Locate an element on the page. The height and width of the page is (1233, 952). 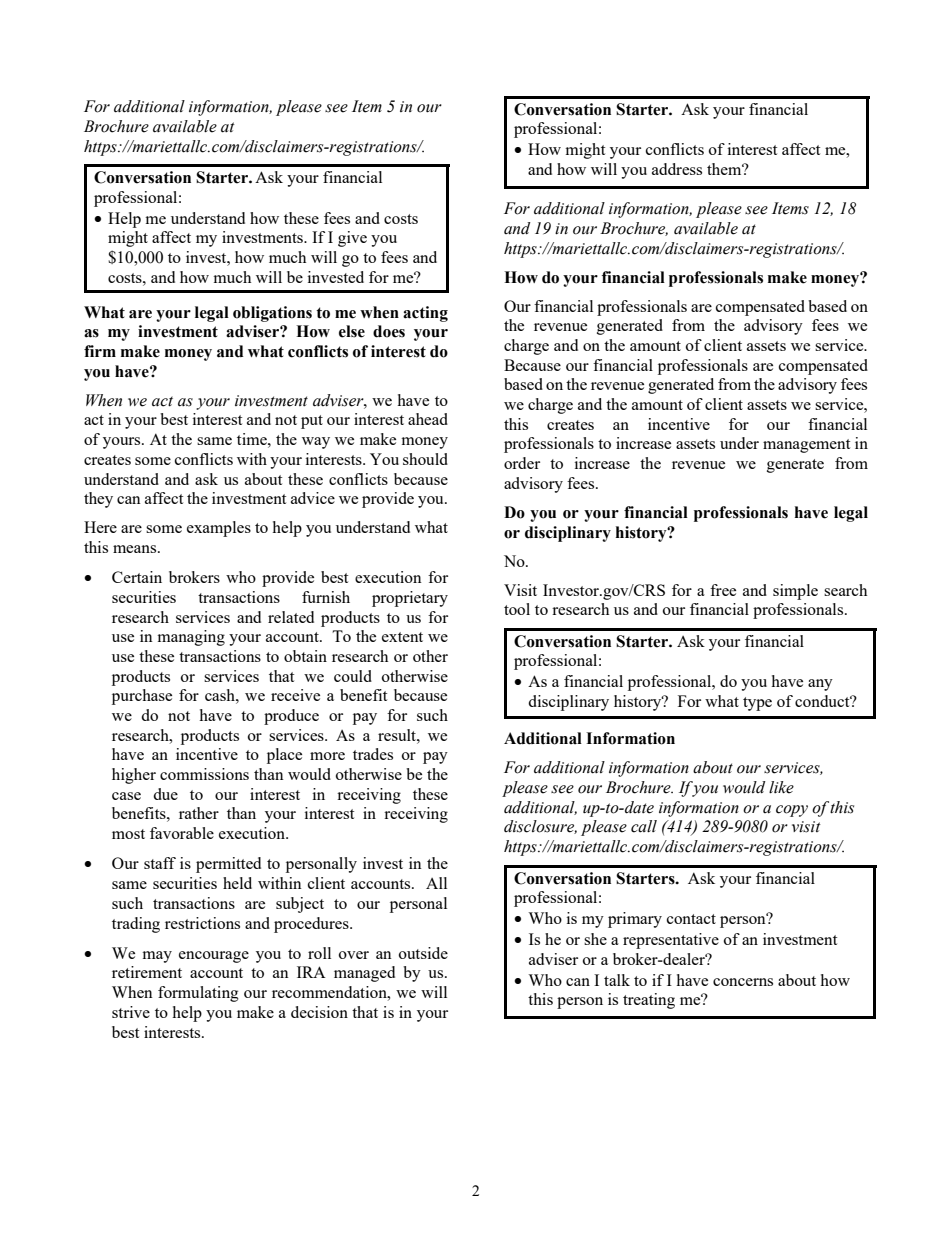
trades is located at coordinates (373, 754).
